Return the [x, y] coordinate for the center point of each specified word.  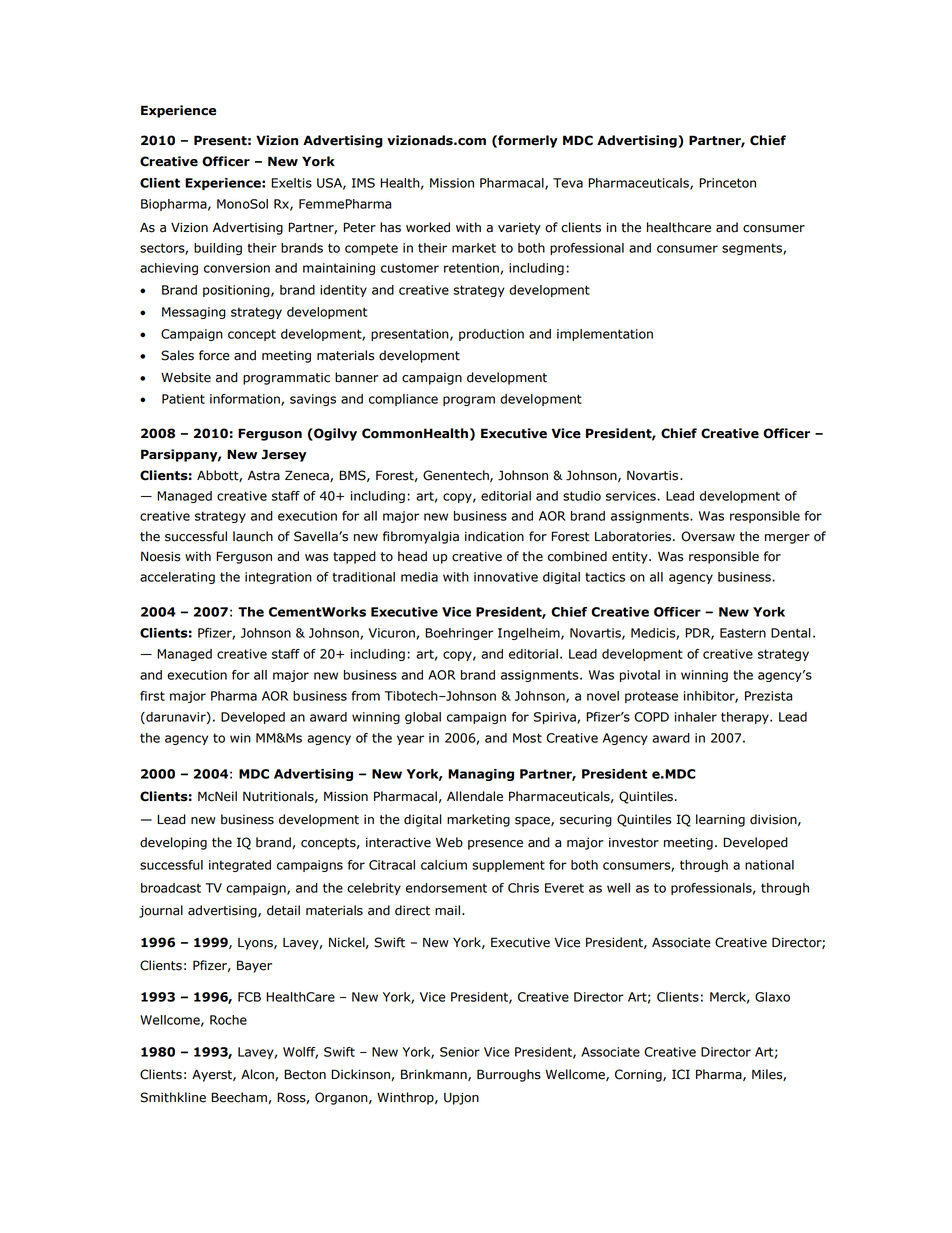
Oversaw [708, 536]
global [423, 718]
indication [494, 536]
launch [253, 536]
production [491, 335]
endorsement [446, 888]
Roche [228, 1020]
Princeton [727, 183]
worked [428, 227]
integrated [240, 866]
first [152, 696]
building [218, 249]
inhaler [696, 717]
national [769, 865]
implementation [605, 335]
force [214, 355]
